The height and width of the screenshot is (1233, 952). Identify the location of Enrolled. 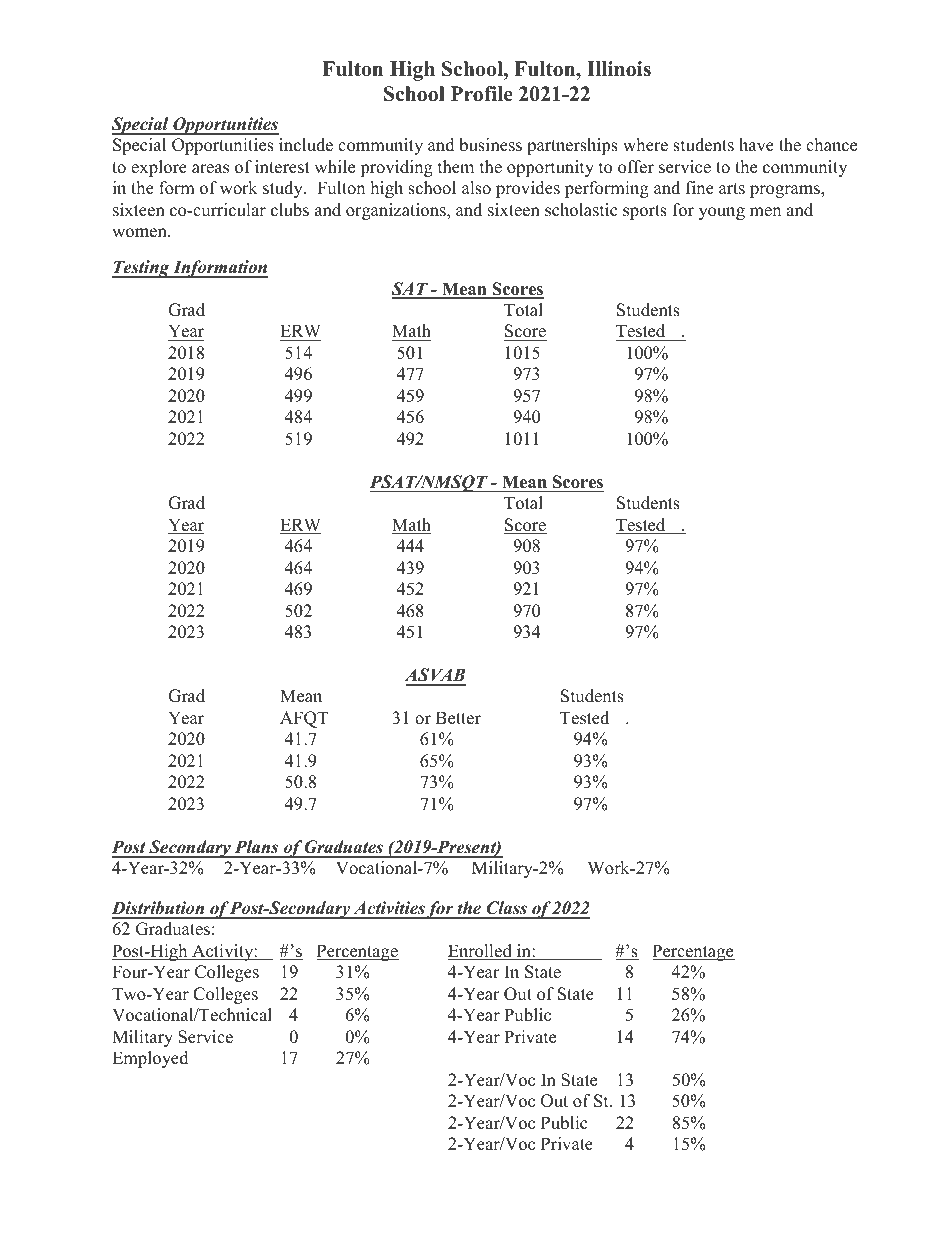
(481, 952).
